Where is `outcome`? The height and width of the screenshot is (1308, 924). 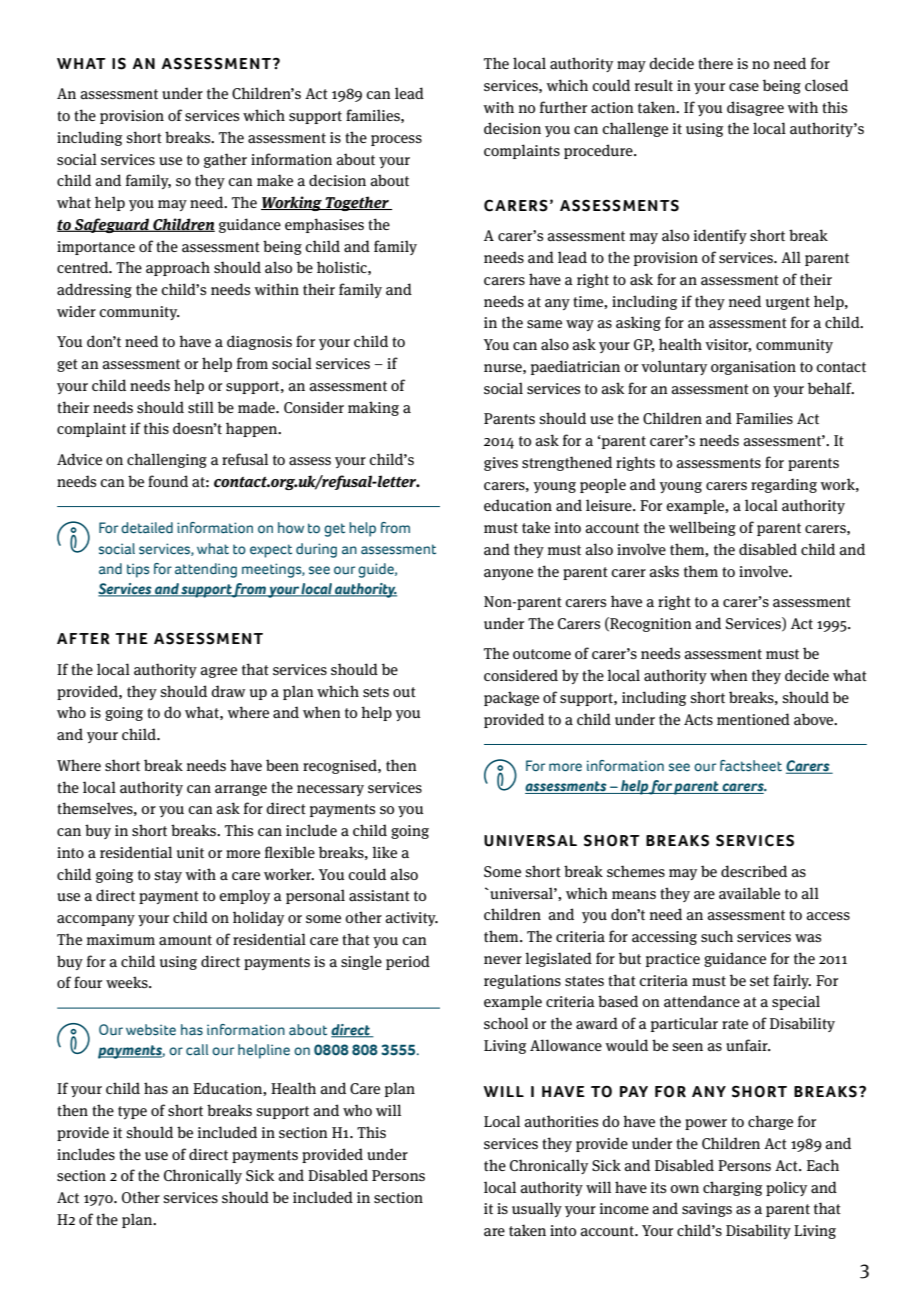 outcome is located at coordinates (542, 654).
